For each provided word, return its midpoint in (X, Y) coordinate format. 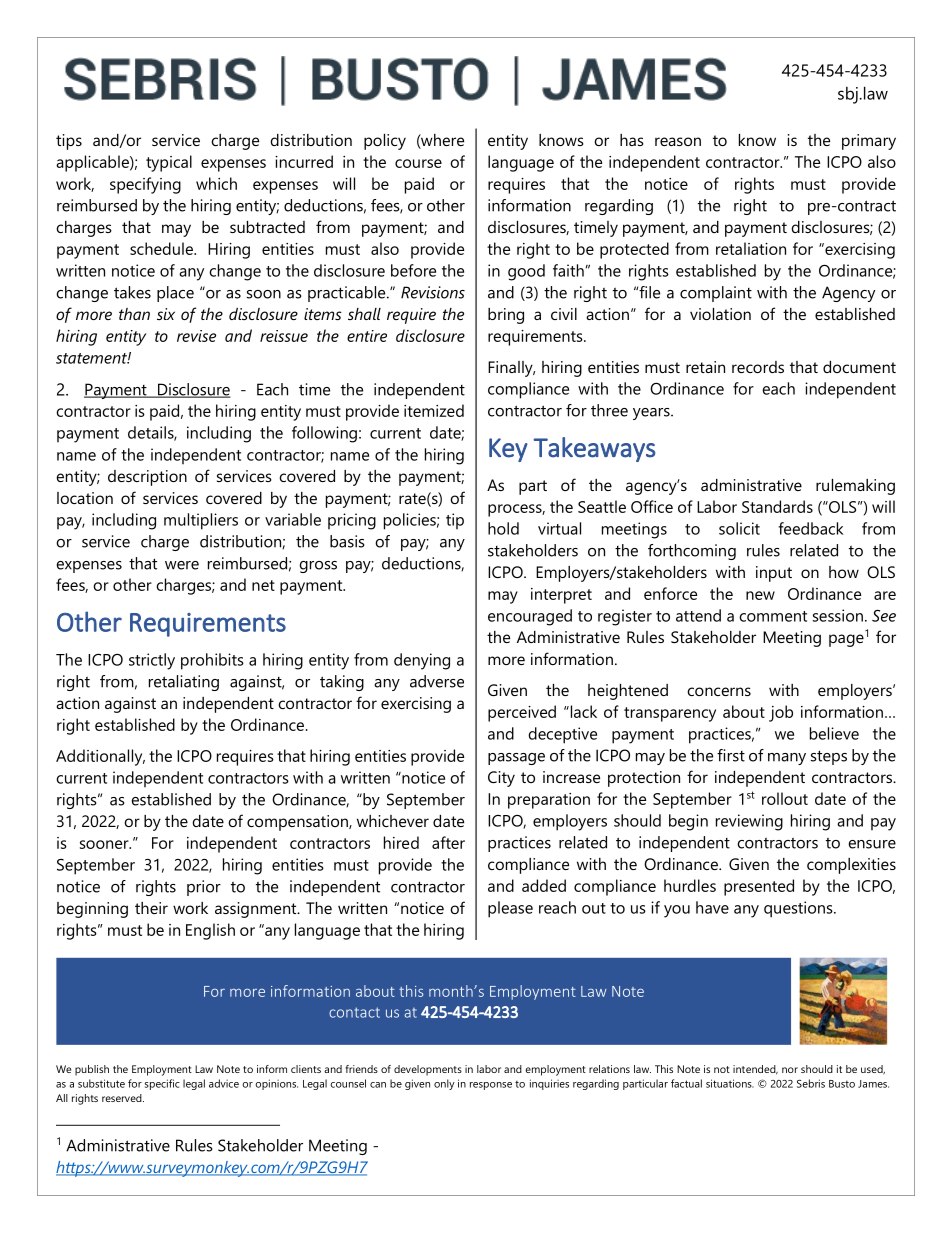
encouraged (530, 617)
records (758, 367)
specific (162, 1084)
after (448, 842)
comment (773, 616)
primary (869, 142)
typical (169, 163)
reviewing (749, 822)
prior (204, 888)
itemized (434, 410)
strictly (152, 661)
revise (196, 336)
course (418, 163)
